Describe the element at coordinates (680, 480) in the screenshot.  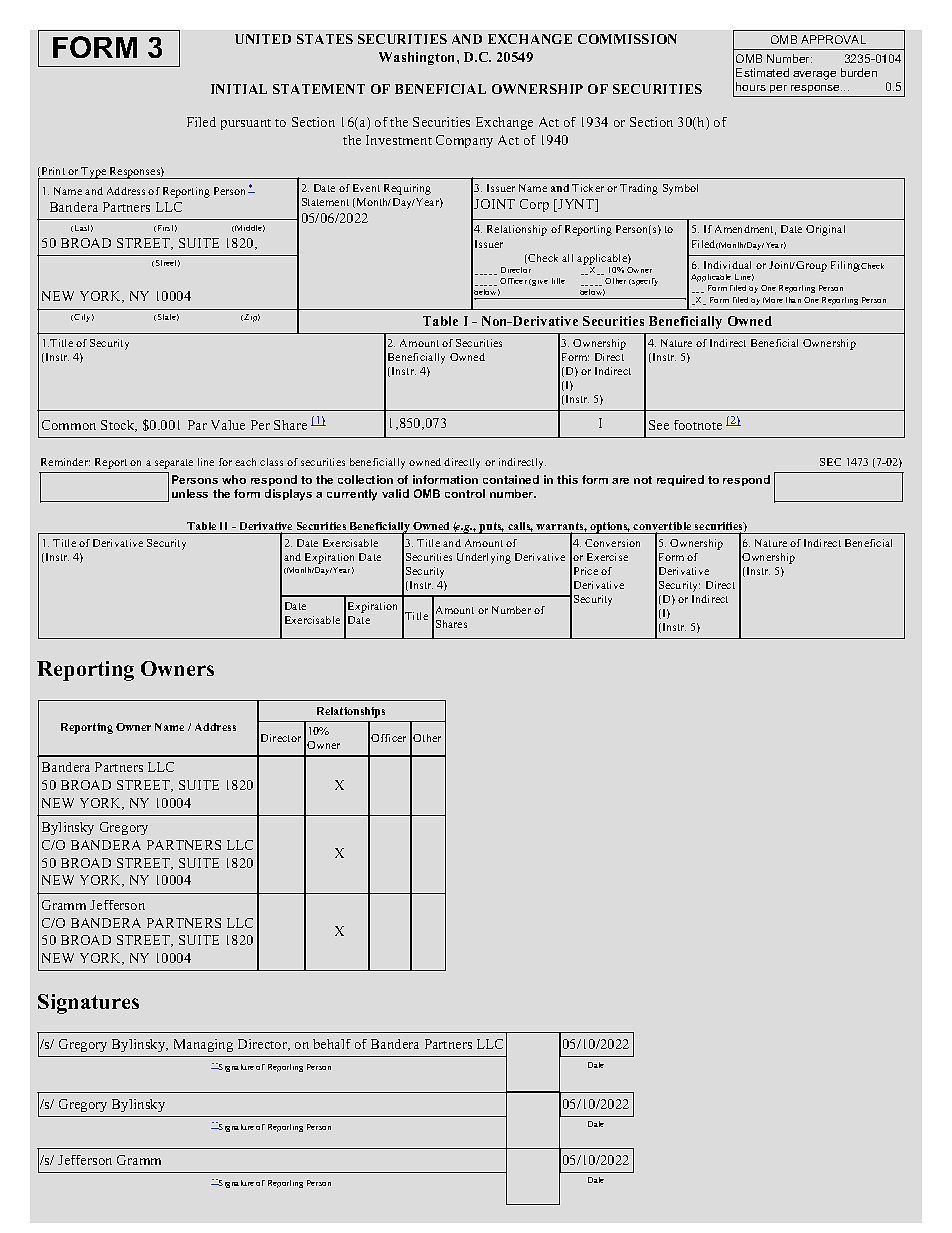
I see `required` at that location.
